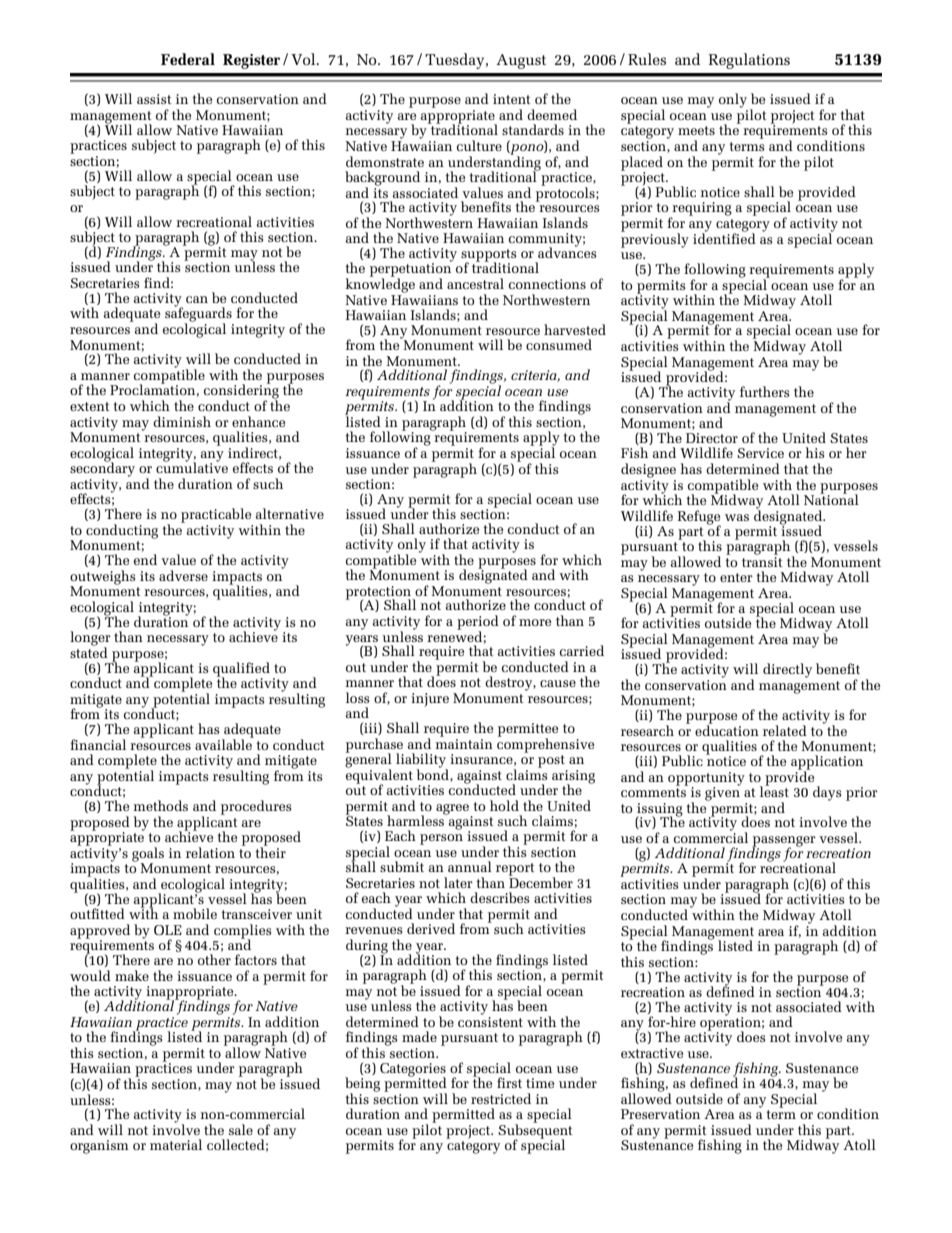 The width and height of the page is (952, 1233). What do you see at coordinates (456, 61) in the page?
I see `Tuesday` at bounding box center [456, 61].
